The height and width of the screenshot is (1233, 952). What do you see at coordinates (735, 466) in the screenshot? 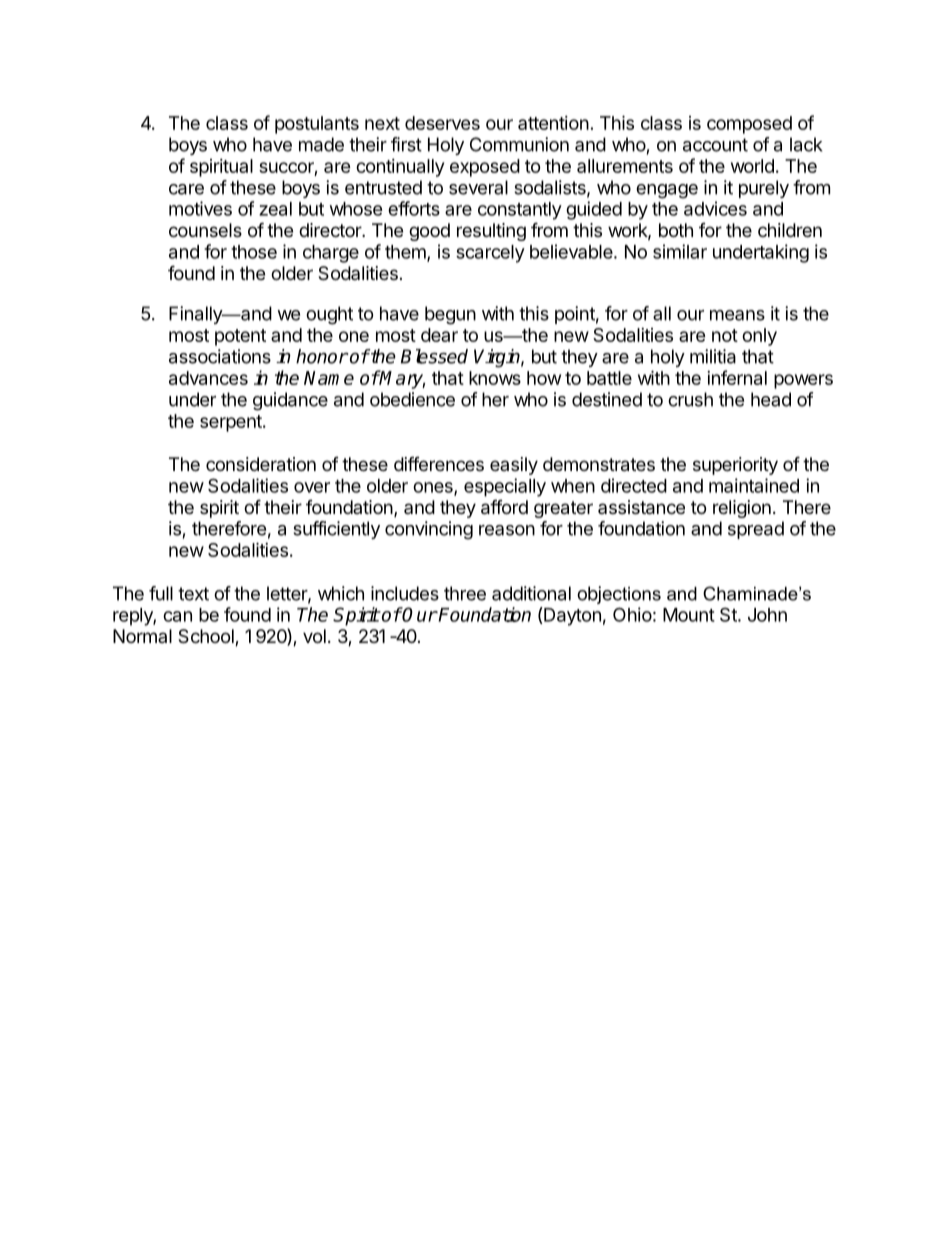
I see `superiority` at bounding box center [735, 466].
